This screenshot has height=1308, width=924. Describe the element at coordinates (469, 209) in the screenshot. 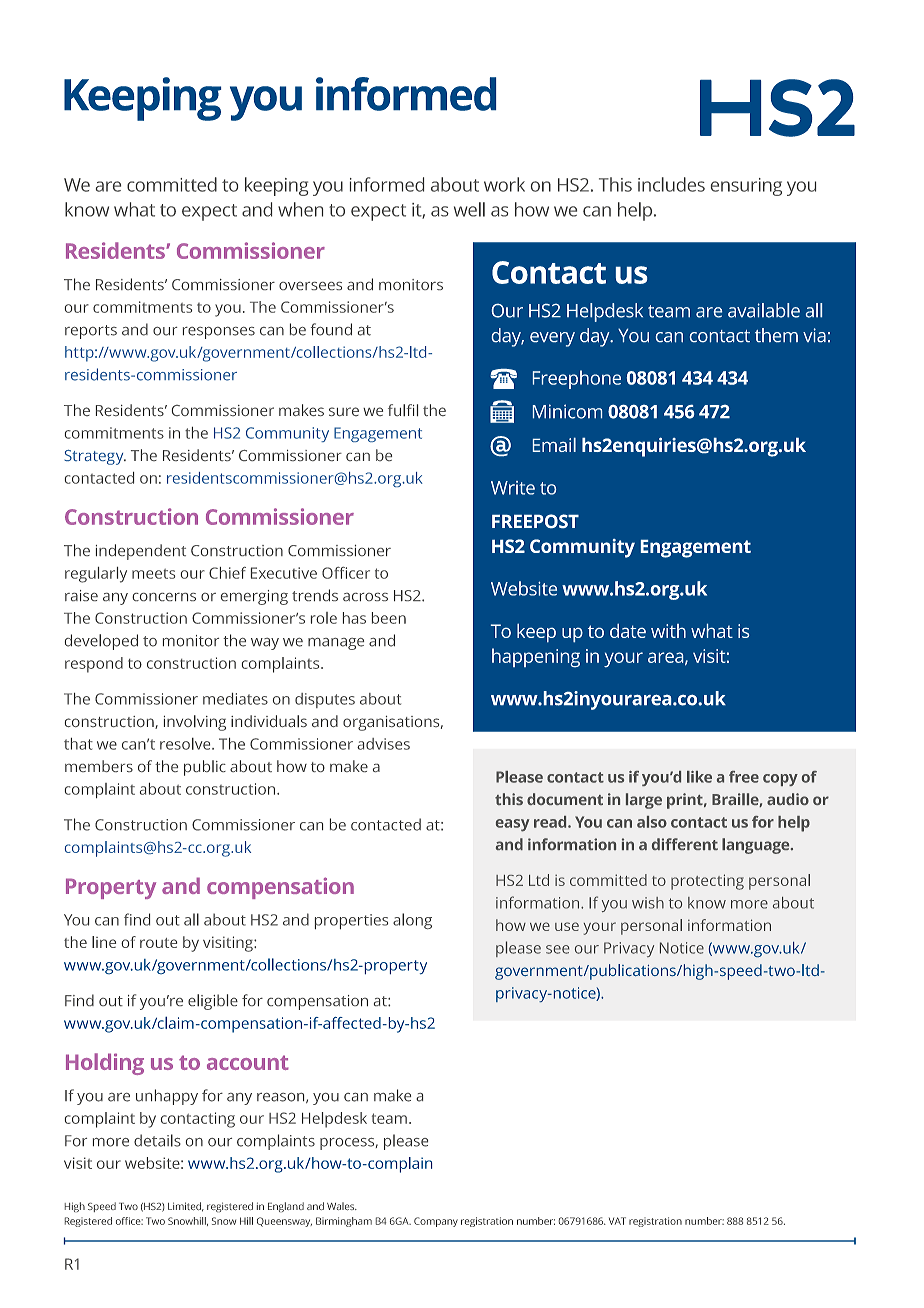

I see `well` at that location.
